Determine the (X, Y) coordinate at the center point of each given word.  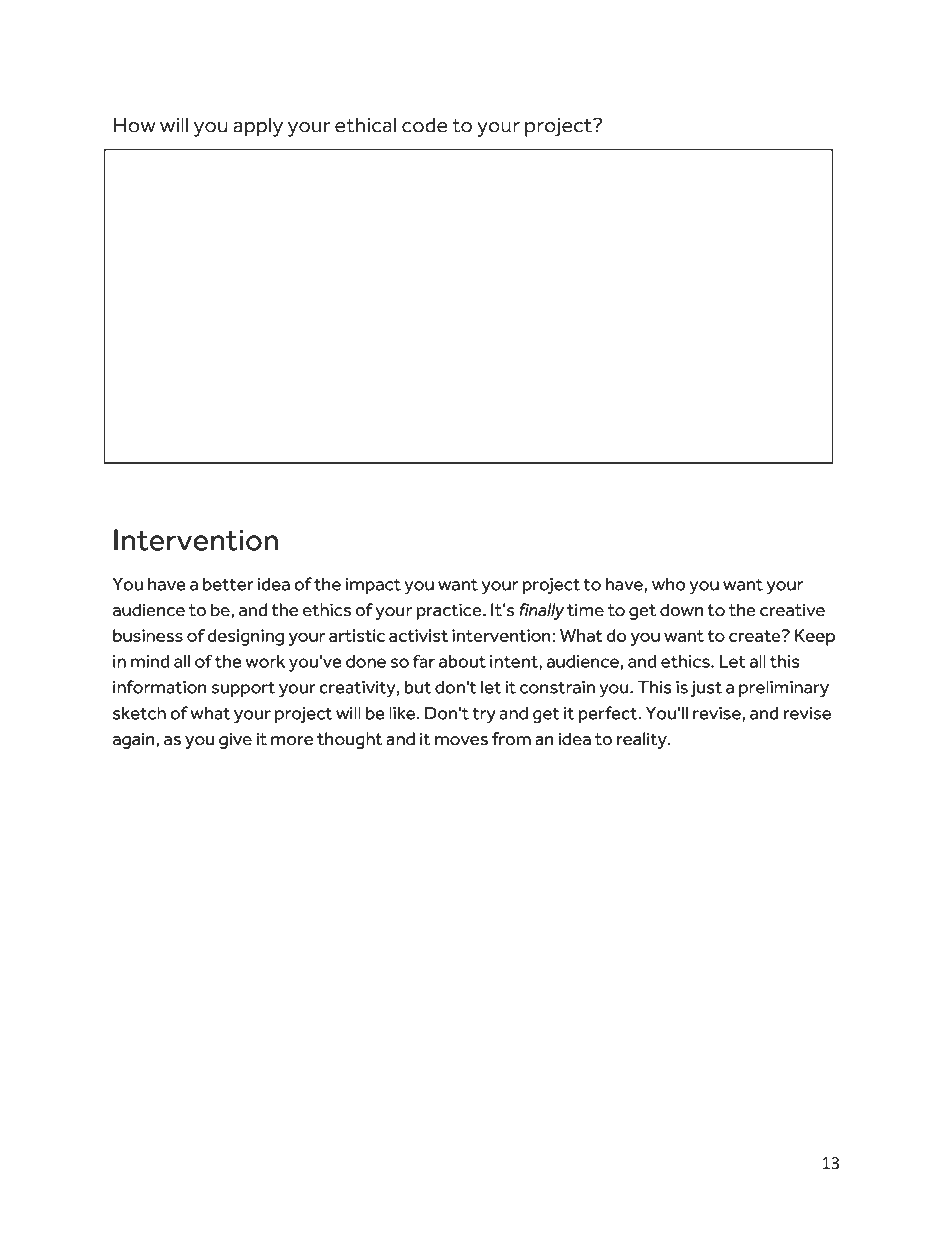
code (424, 125)
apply (258, 127)
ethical (365, 125)
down (681, 610)
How (135, 125)
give (235, 740)
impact (373, 586)
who (669, 584)
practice (450, 611)
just (706, 689)
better (228, 584)
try (484, 715)
